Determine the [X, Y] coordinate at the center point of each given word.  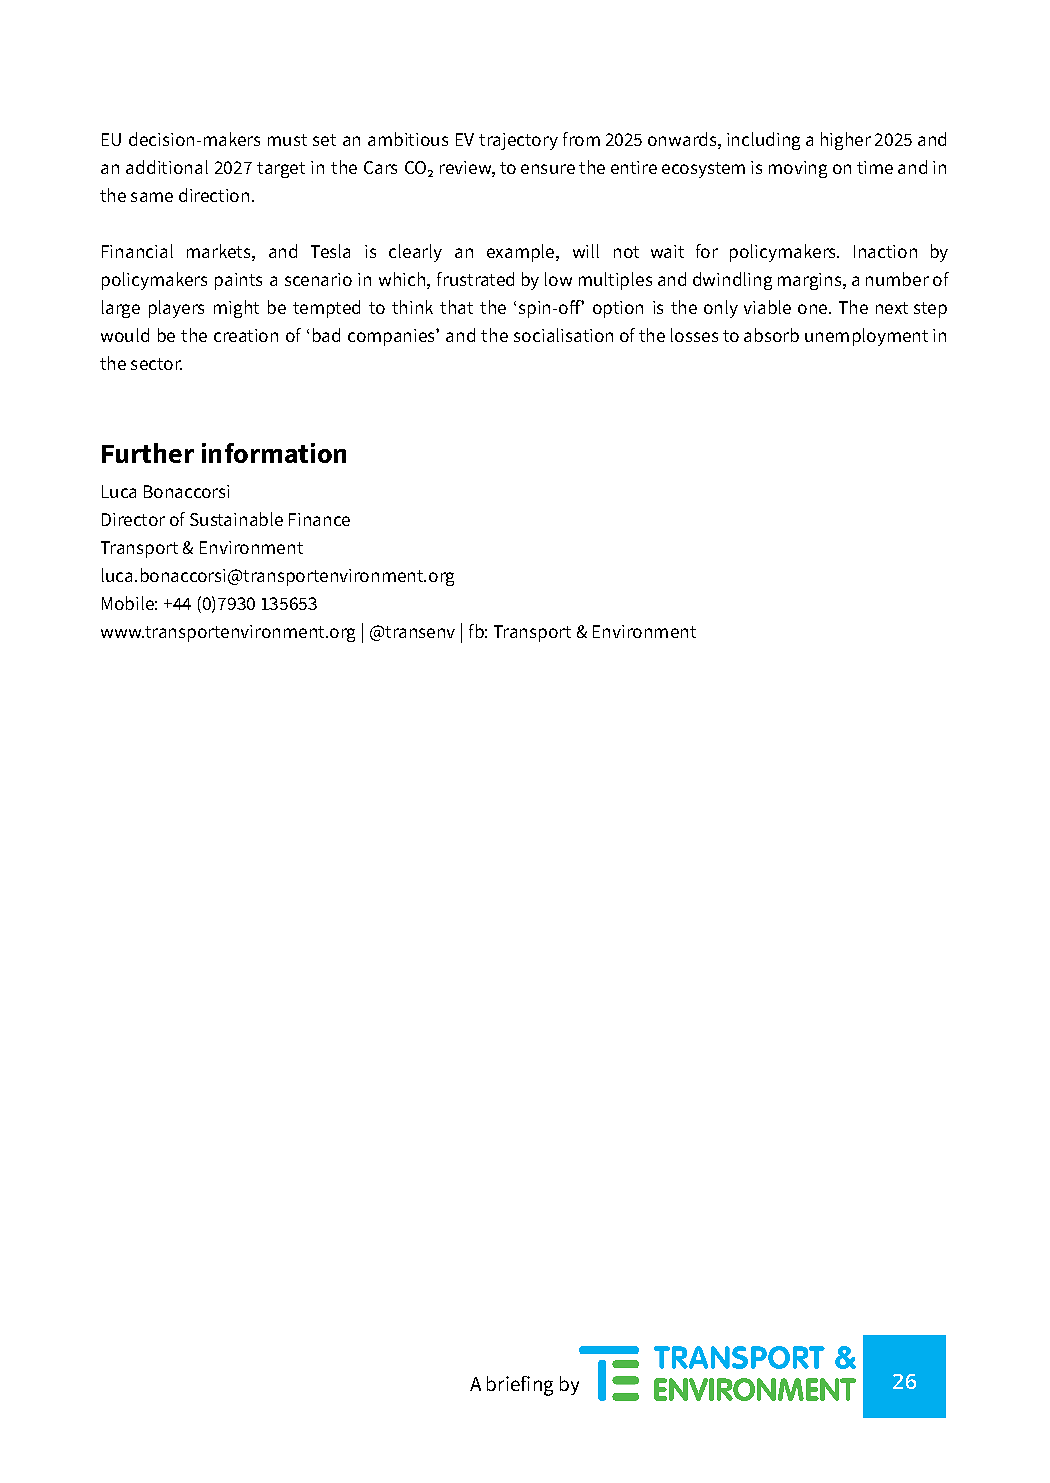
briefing [520, 1386]
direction [214, 195]
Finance [319, 519]
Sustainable [236, 519]
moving [798, 169]
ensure [548, 169]
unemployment [866, 337]
